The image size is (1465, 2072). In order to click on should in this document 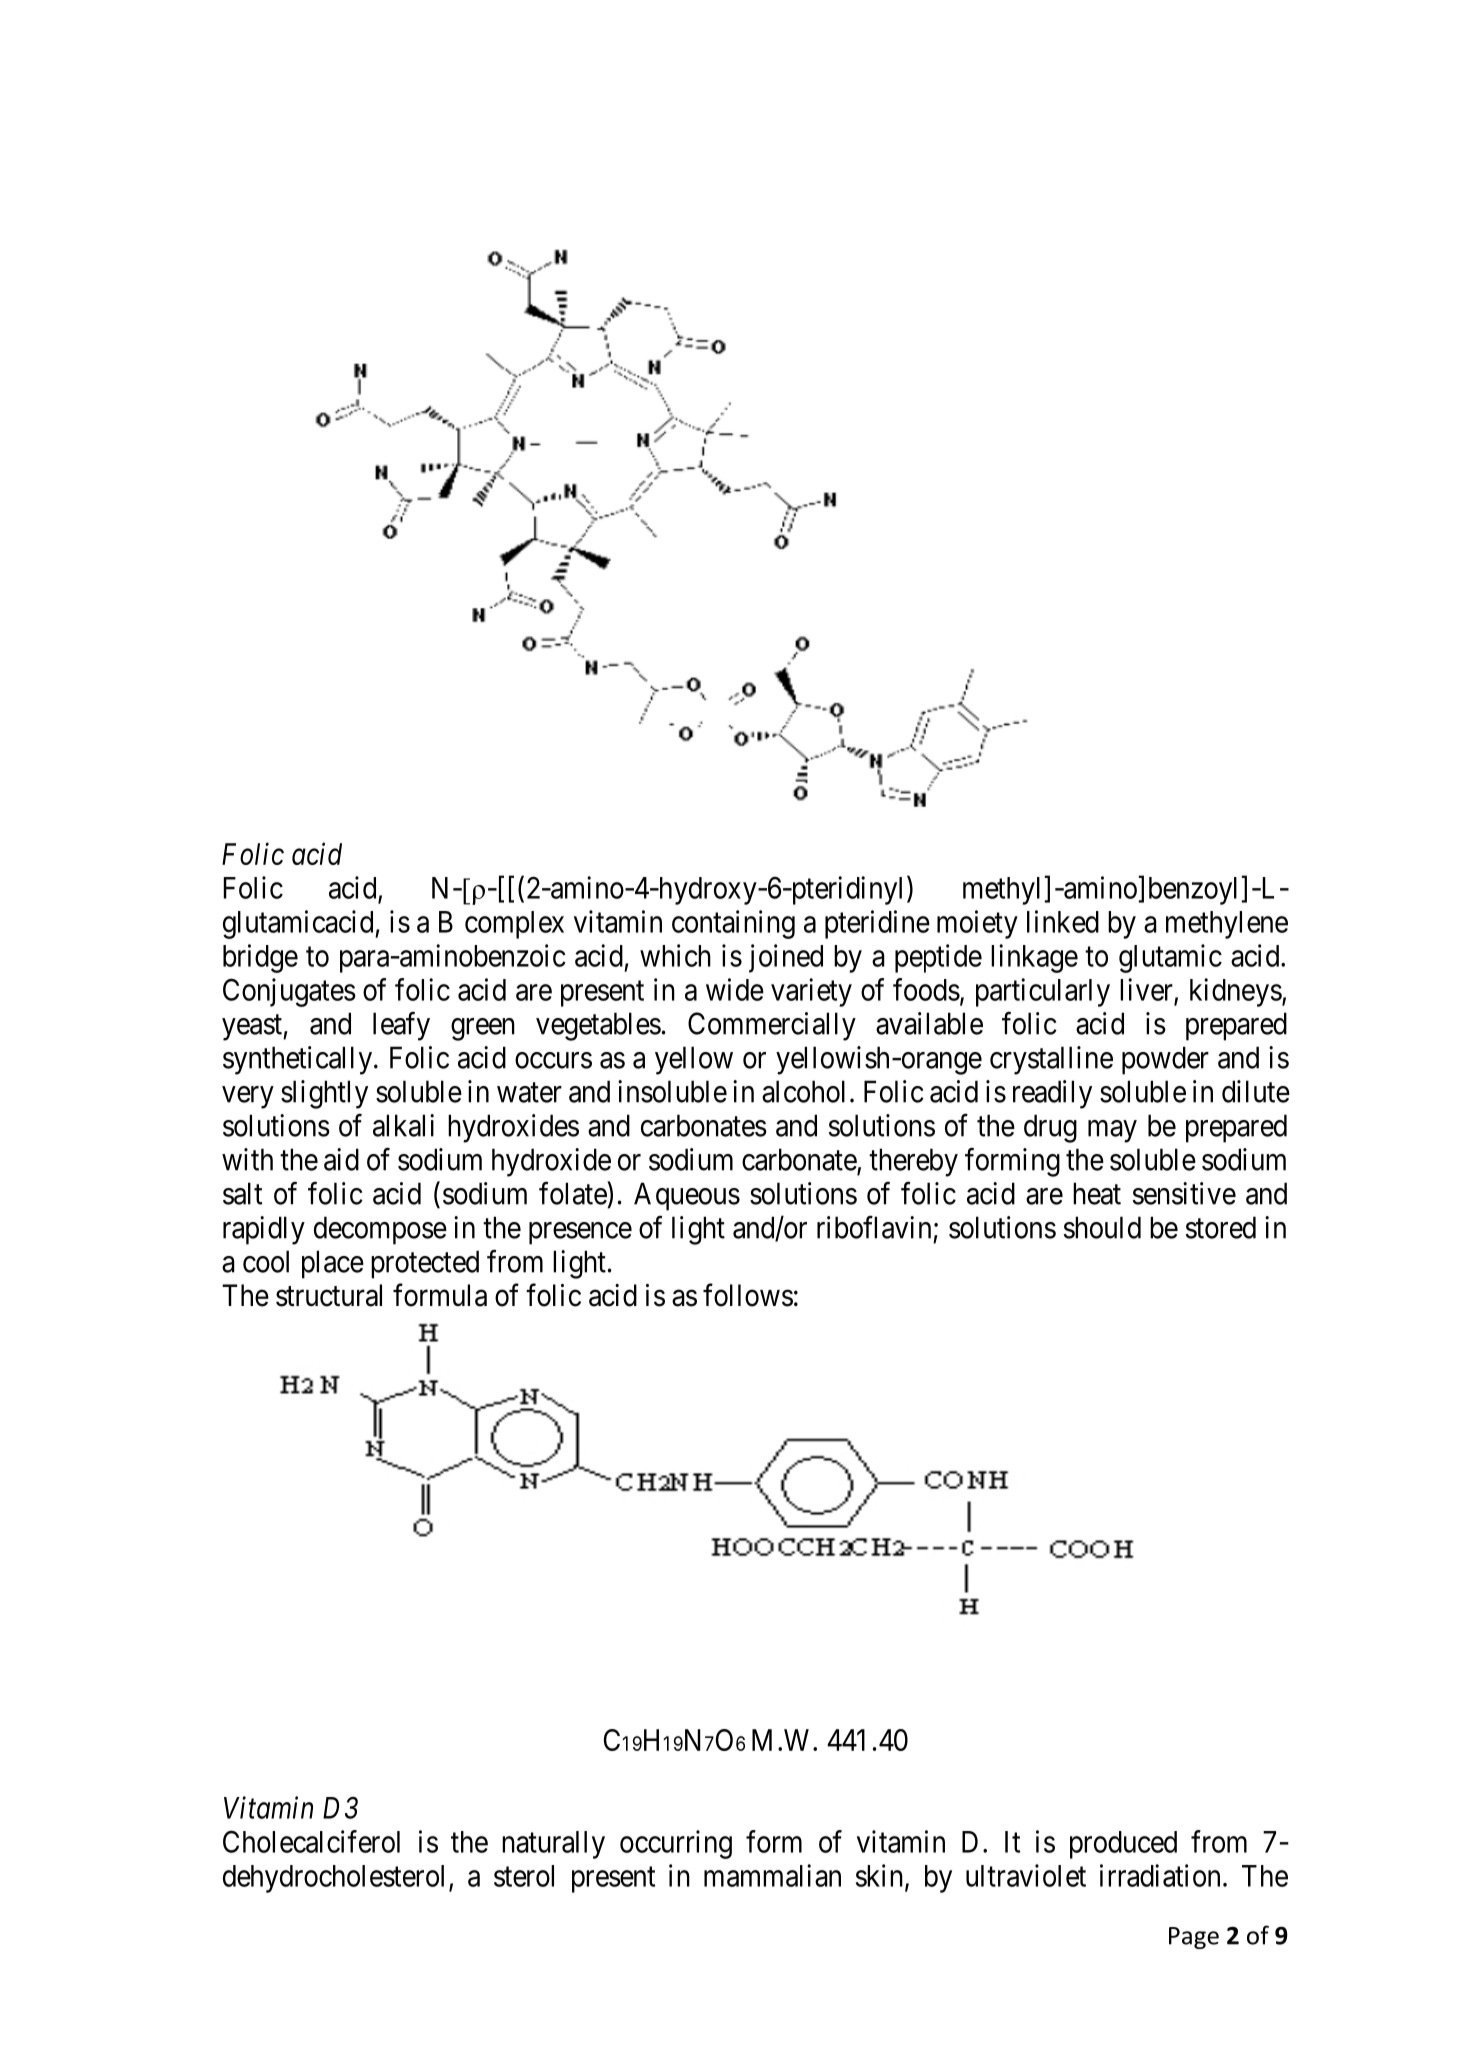, I will do `click(1102, 1227)`.
